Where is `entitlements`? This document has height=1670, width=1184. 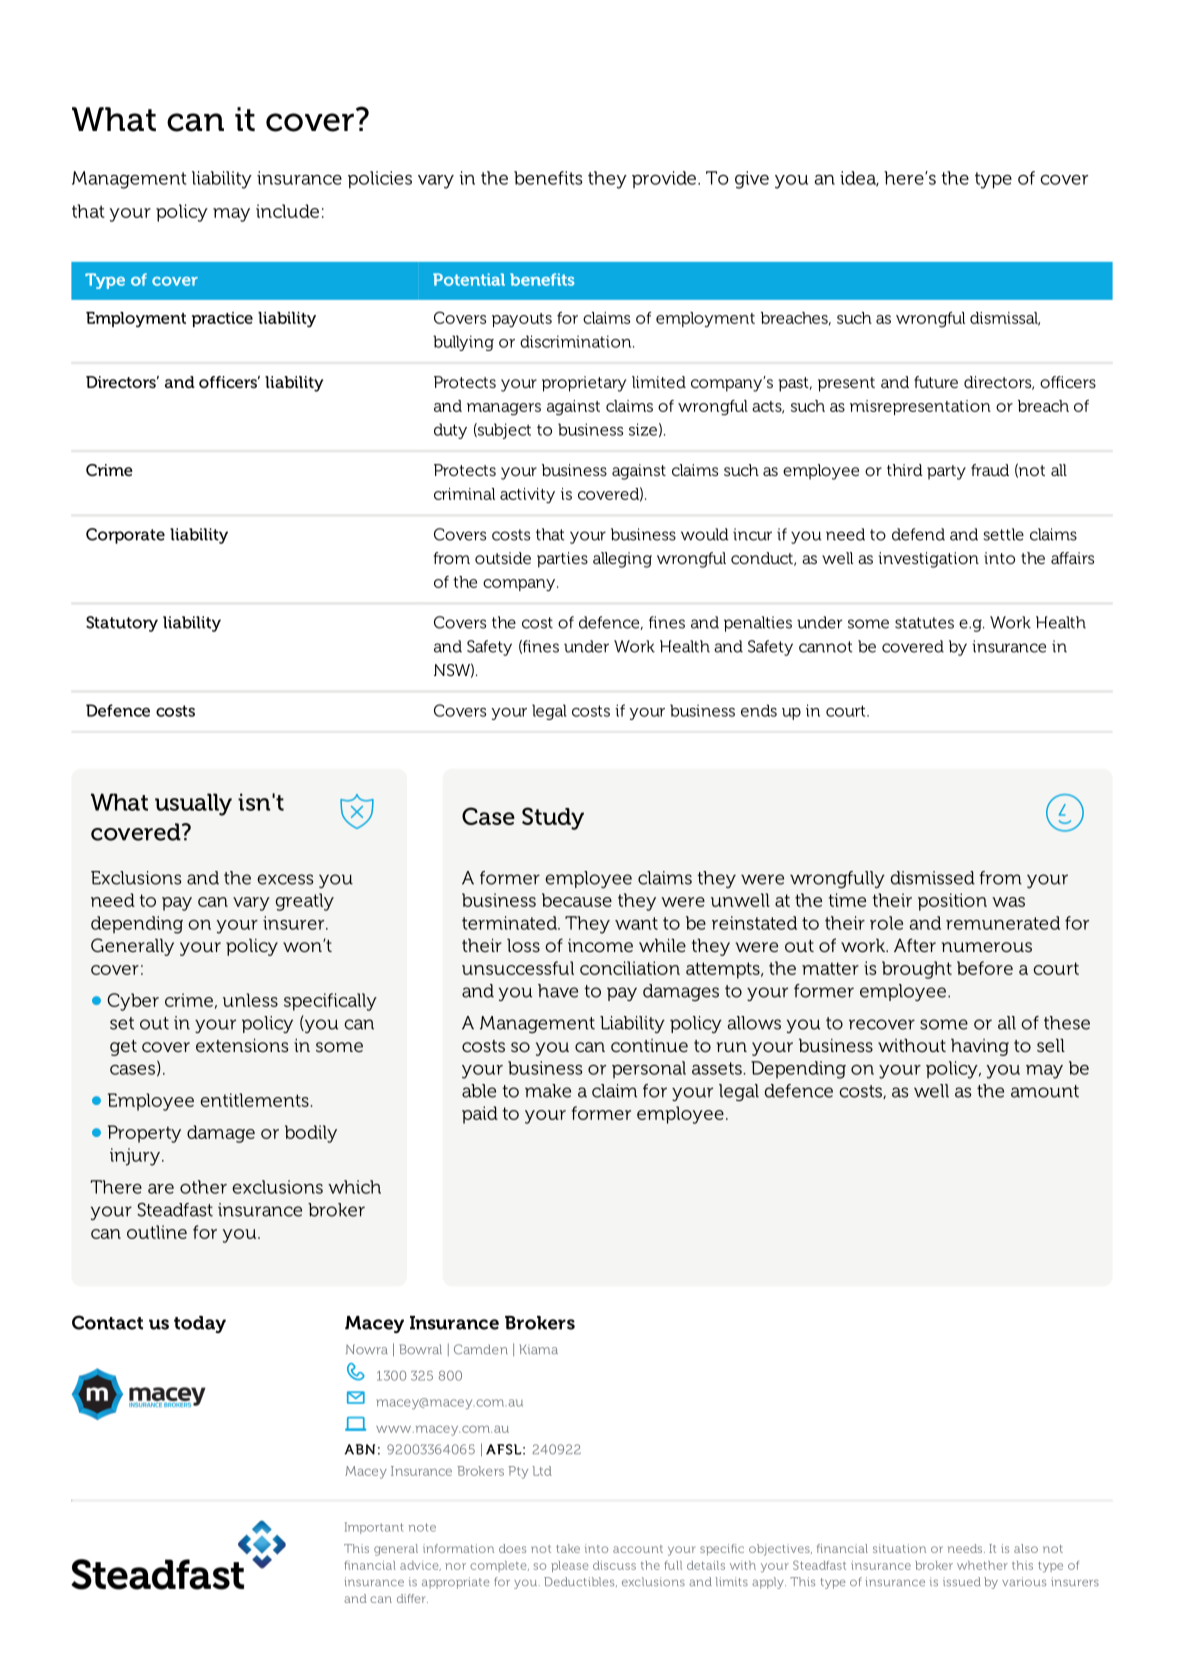 entitlements is located at coordinates (254, 1100).
